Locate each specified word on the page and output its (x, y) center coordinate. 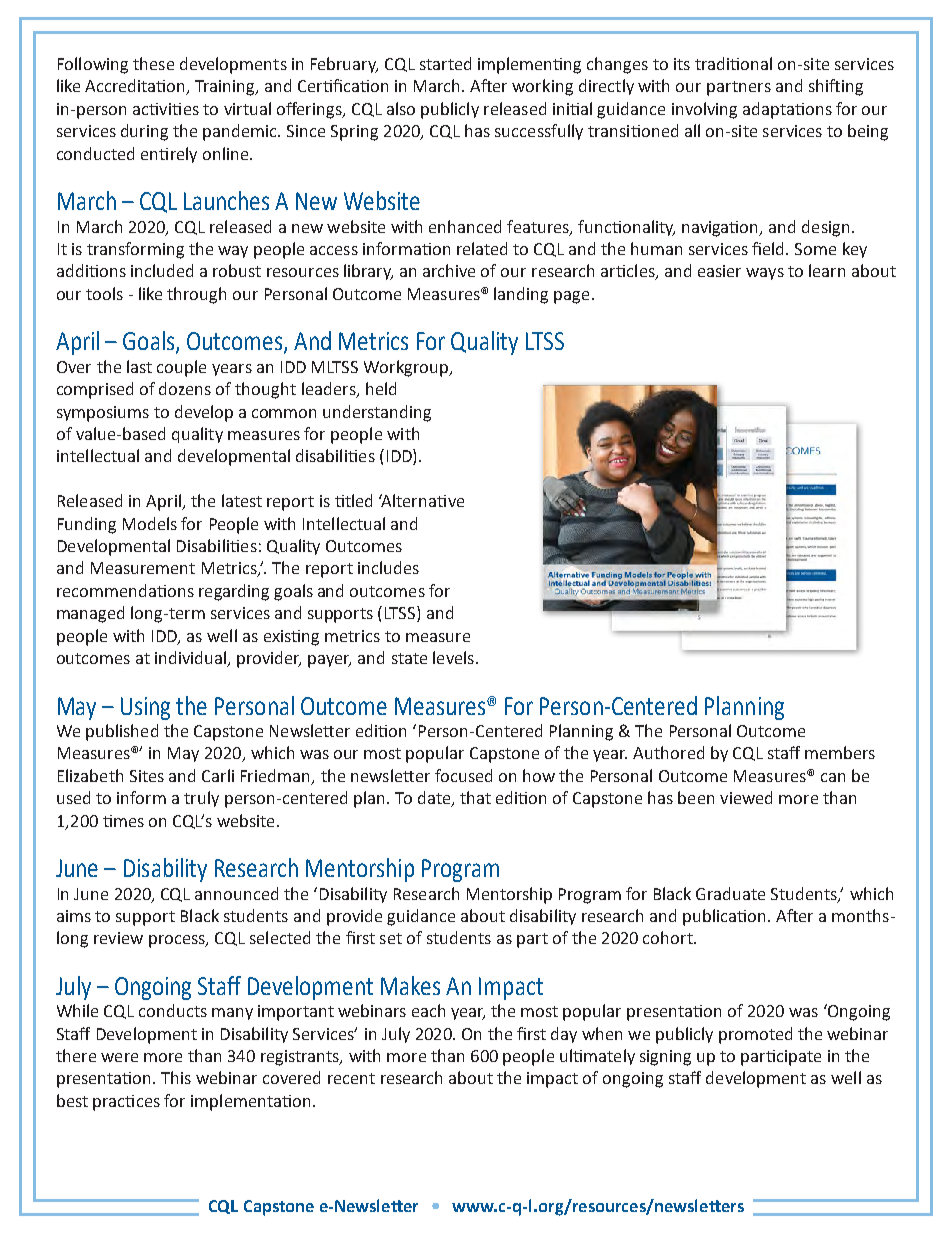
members (840, 752)
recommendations (125, 590)
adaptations (787, 110)
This (176, 1077)
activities (166, 109)
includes (388, 567)
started (445, 63)
